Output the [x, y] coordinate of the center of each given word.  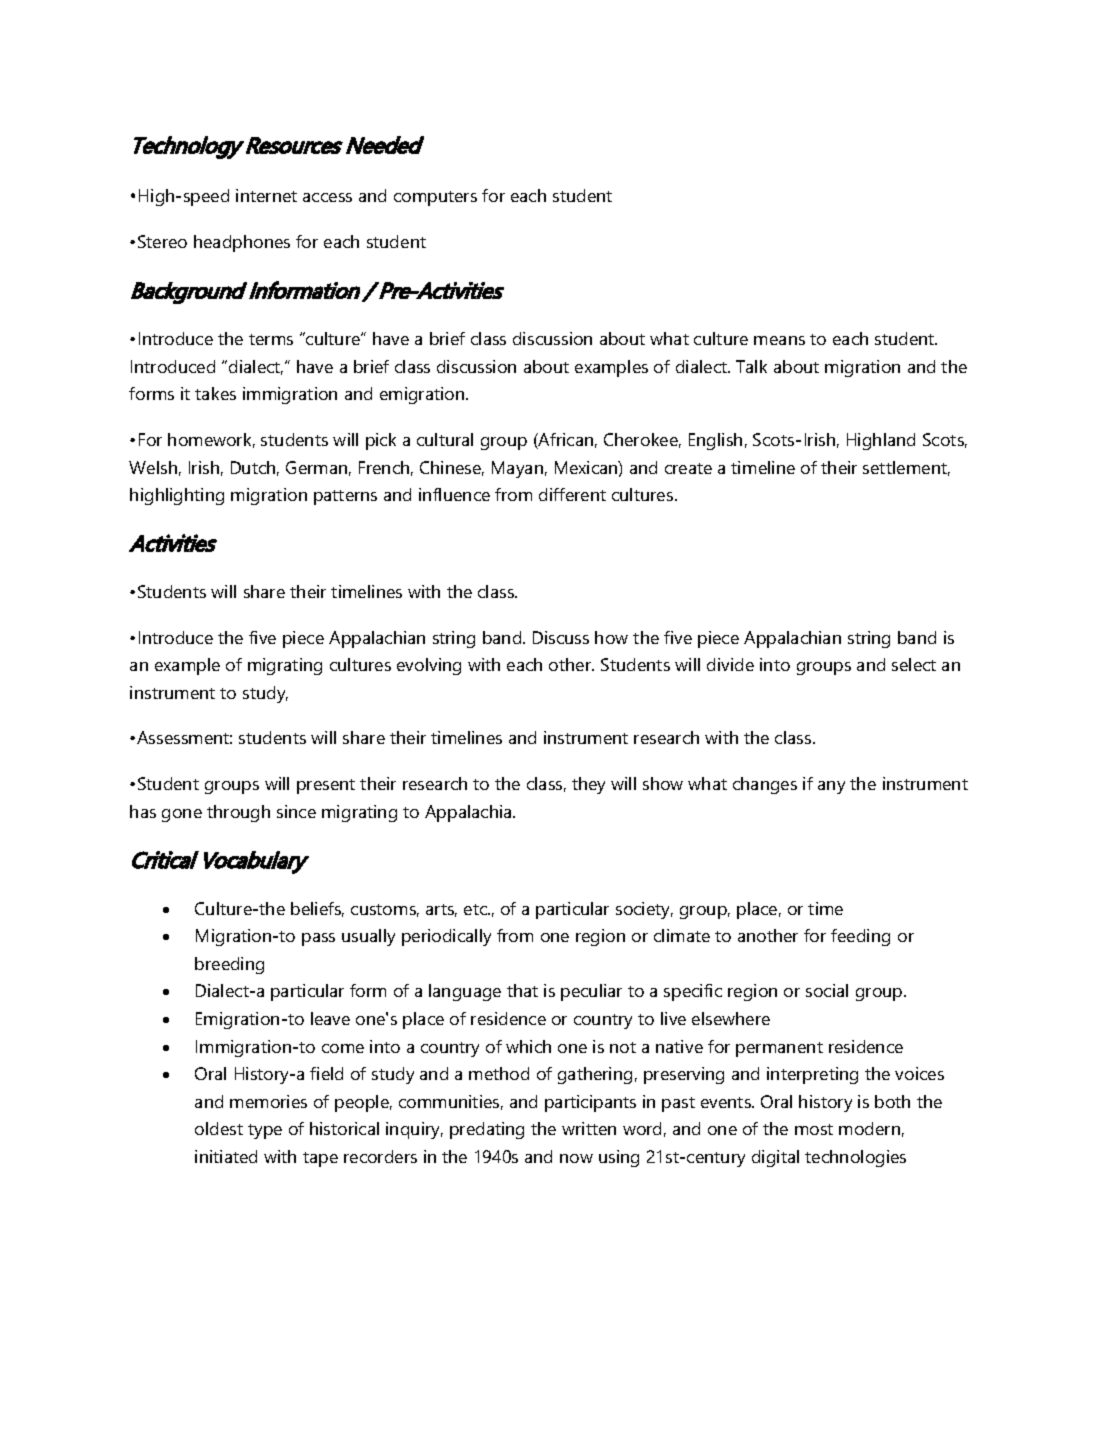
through [238, 813]
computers [435, 198]
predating [487, 1130]
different [572, 494]
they [588, 785]
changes [765, 785]
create [688, 468]
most [814, 1129]
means [779, 340]
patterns [345, 497]
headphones [242, 243]
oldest [219, 1128]
